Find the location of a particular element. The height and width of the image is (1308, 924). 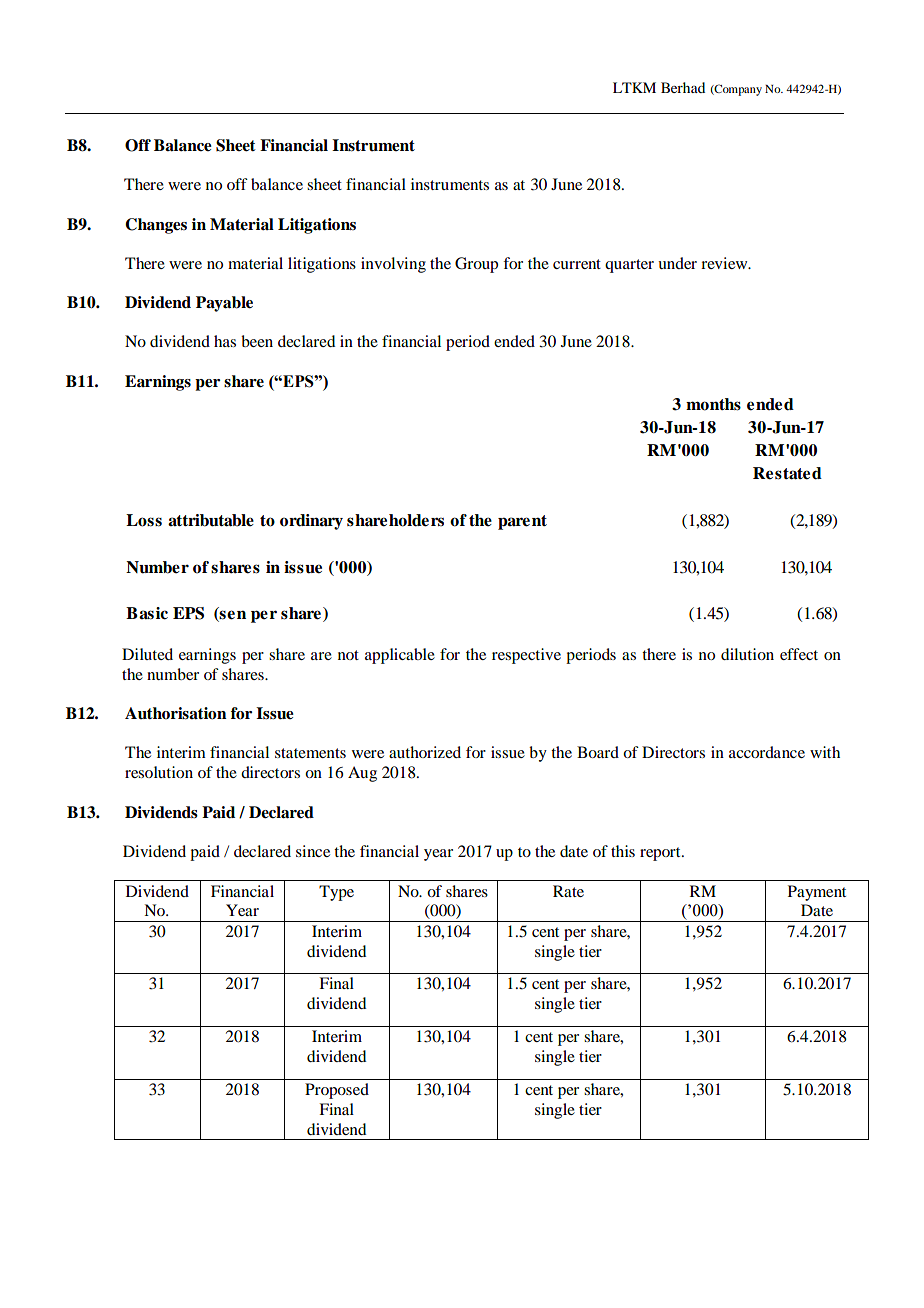

Proposed is located at coordinates (337, 1091).
